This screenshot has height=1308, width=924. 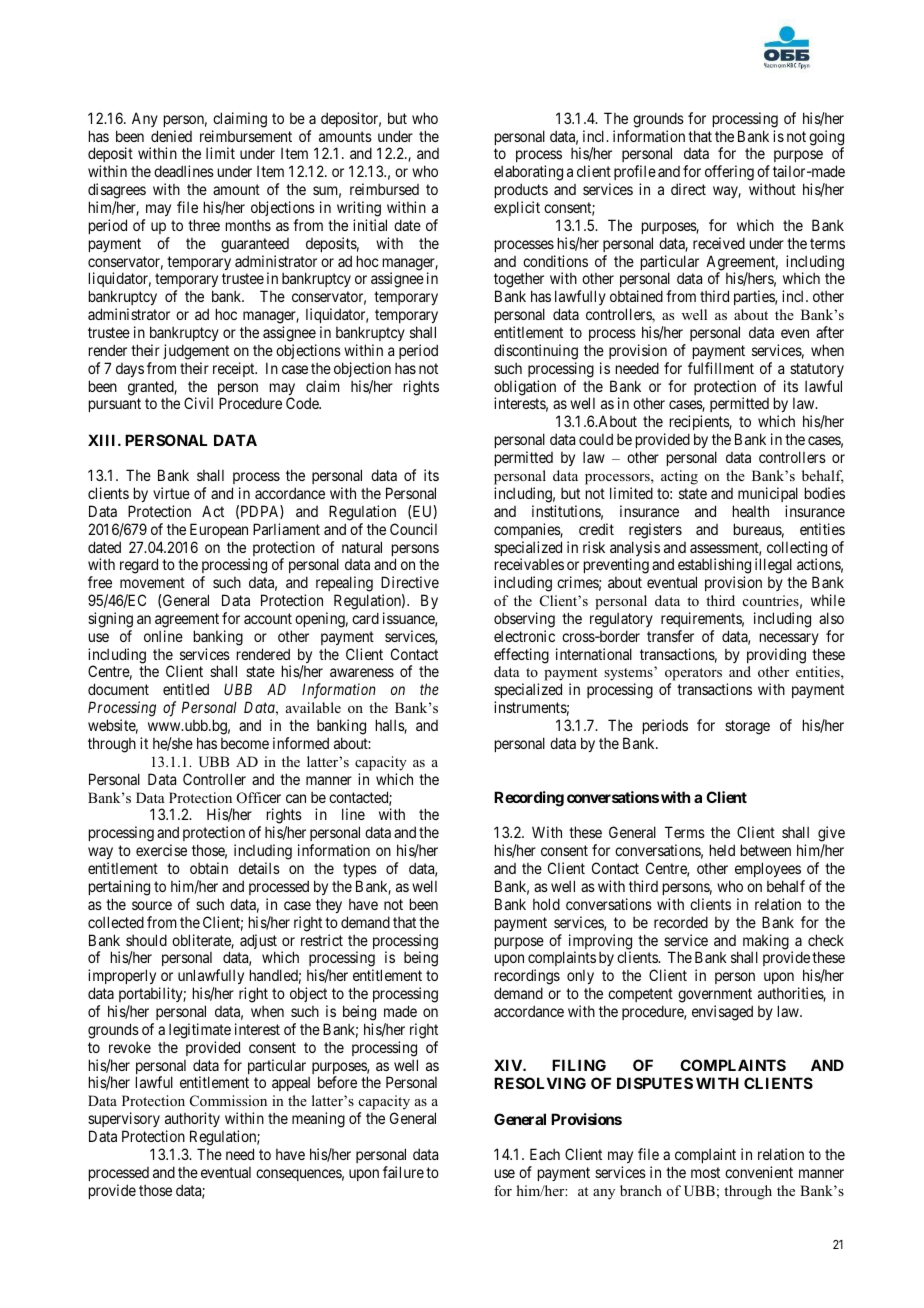 I want to click on fulfillment, so click(x=721, y=368).
